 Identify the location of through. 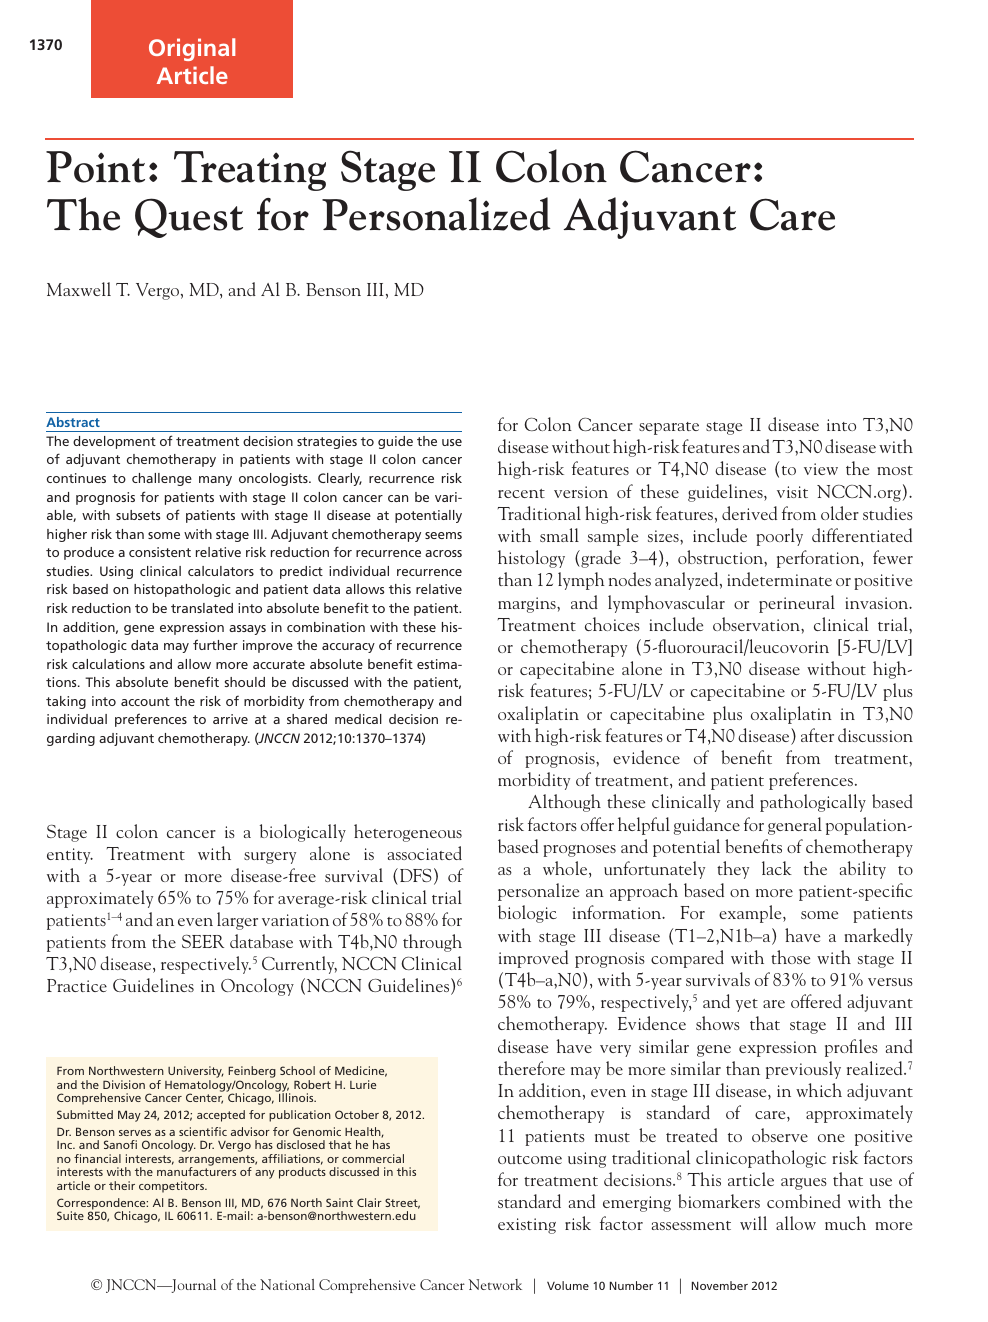
(432, 943).
